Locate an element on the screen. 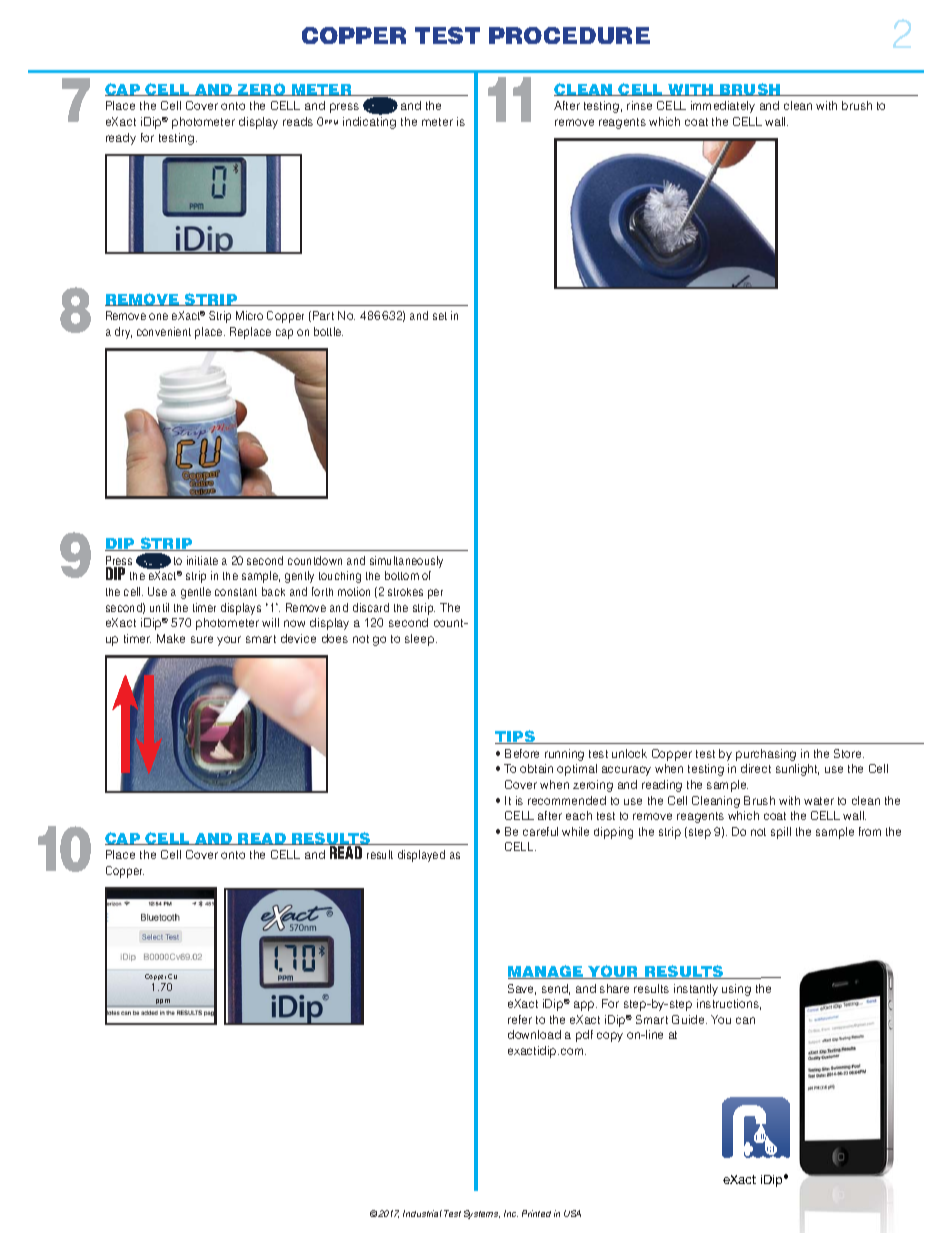 The image size is (952, 1233). set is located at coordinates (440, 316).
